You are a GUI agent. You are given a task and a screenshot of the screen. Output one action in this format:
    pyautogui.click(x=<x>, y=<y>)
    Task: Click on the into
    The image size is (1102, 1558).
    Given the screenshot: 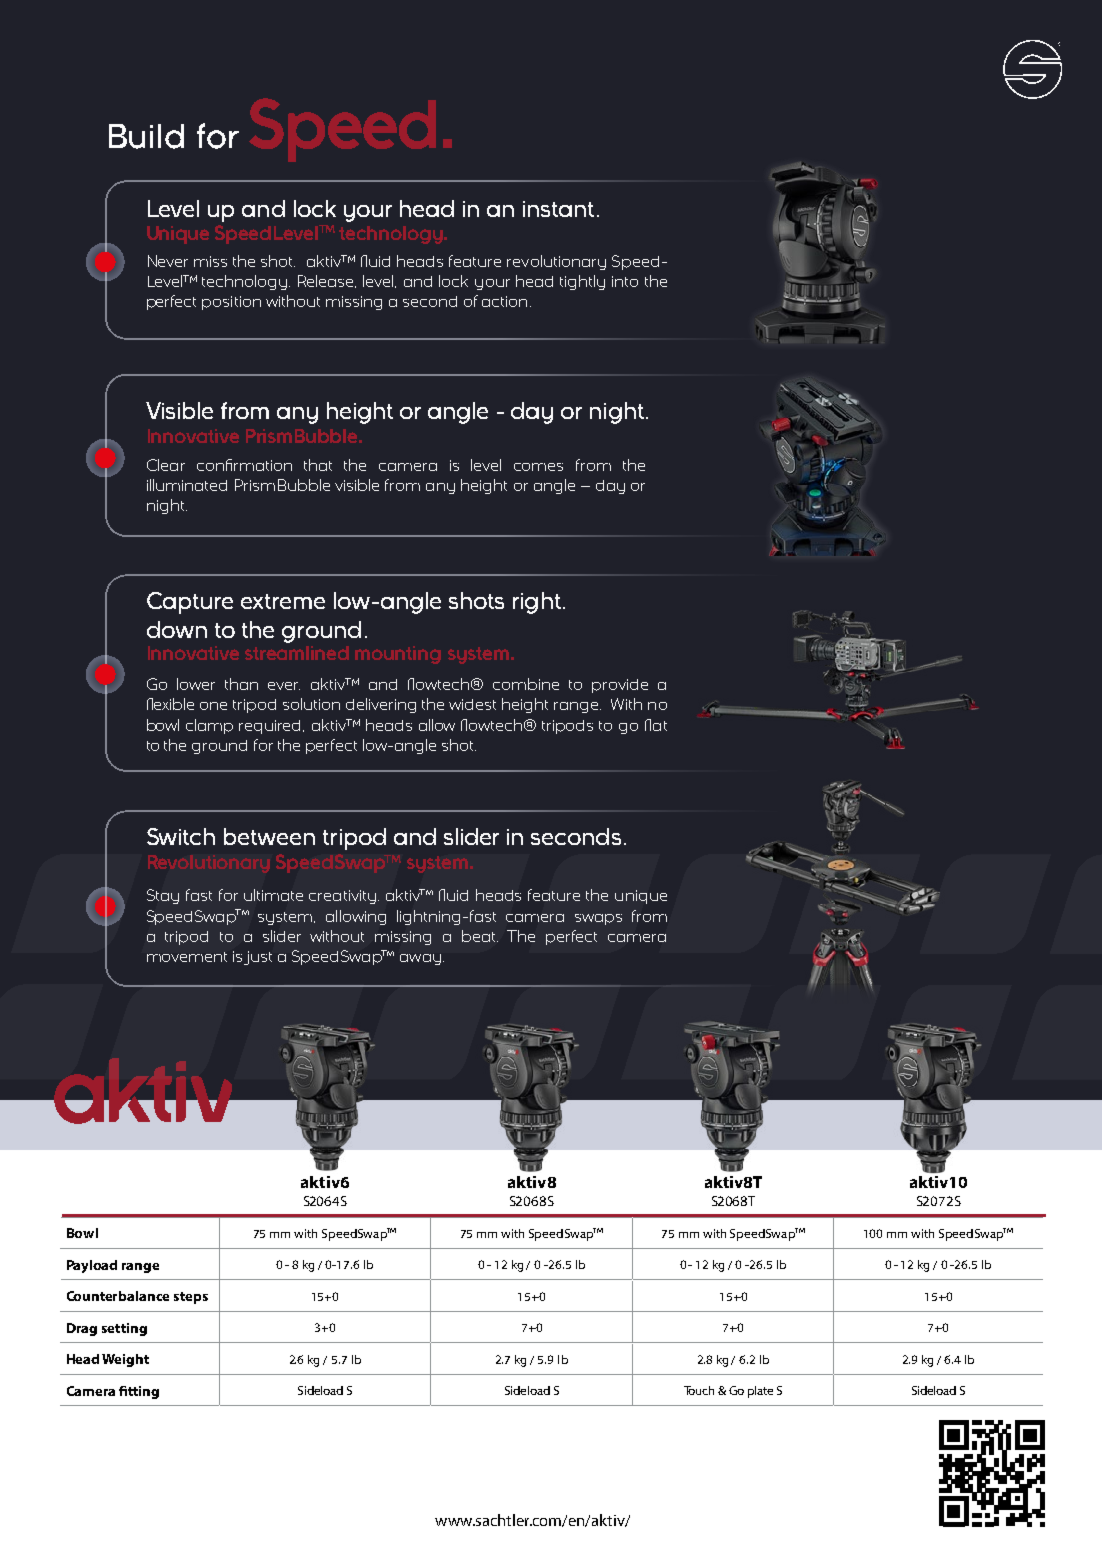 What is the action you would take?
    pyautogui.click(x=625, y=281)
